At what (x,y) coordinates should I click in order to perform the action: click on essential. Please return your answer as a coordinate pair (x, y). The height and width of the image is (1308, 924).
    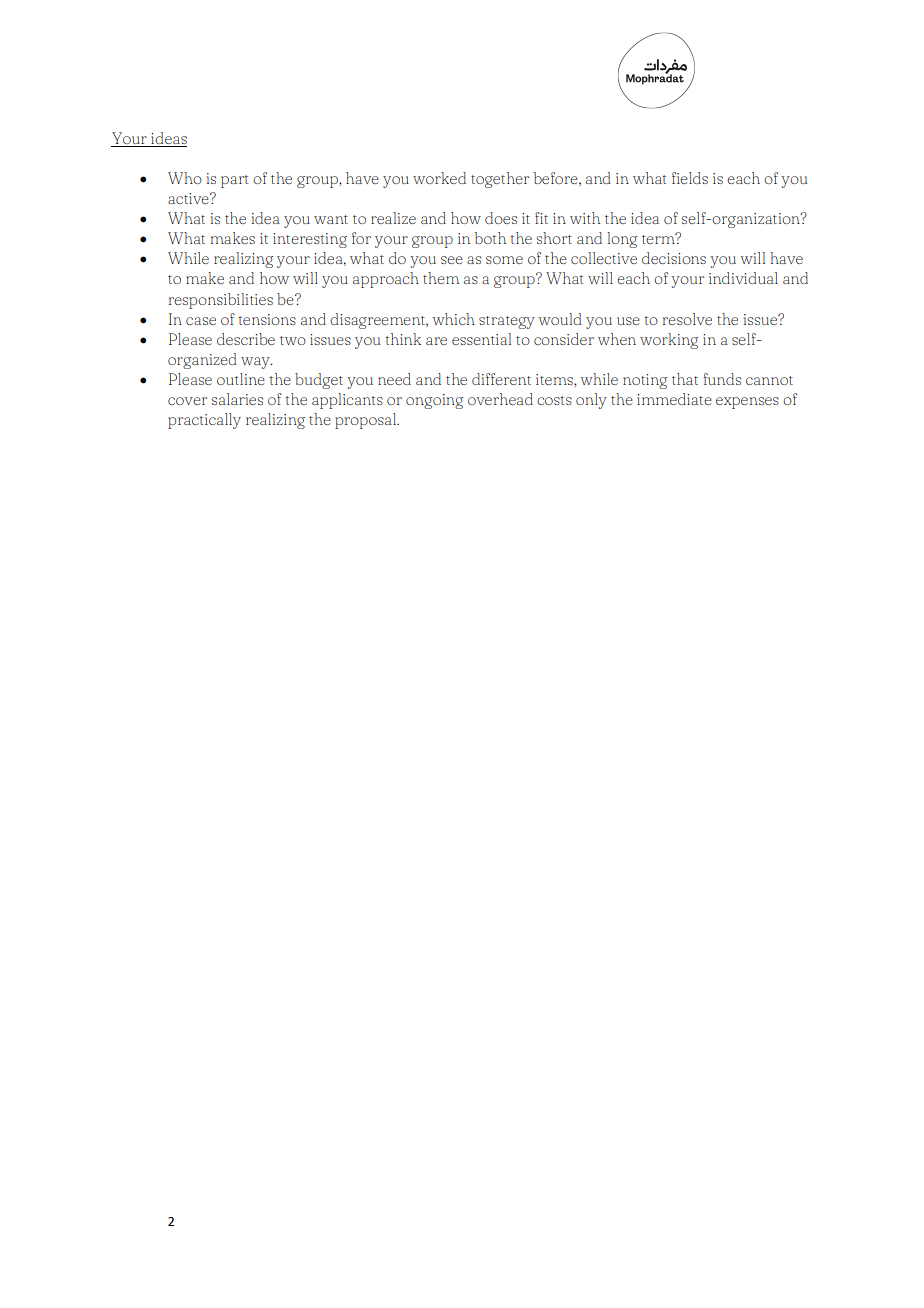
    Looking at the image, I should click on (481, 339).
